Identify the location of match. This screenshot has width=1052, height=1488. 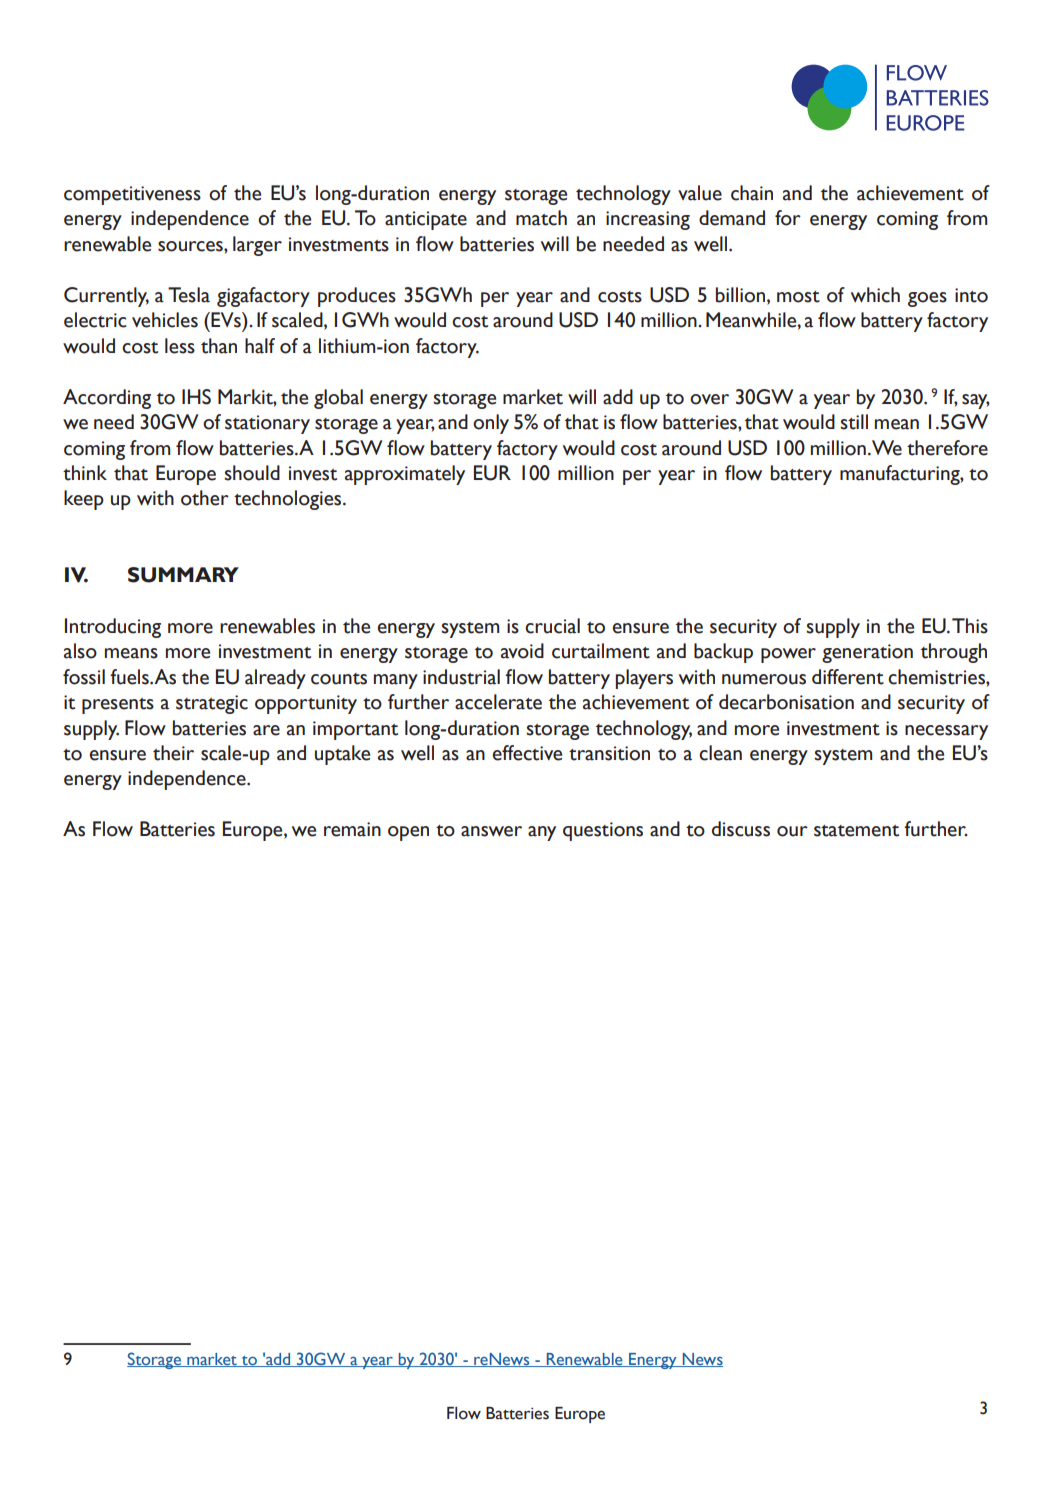
(541, 218).
